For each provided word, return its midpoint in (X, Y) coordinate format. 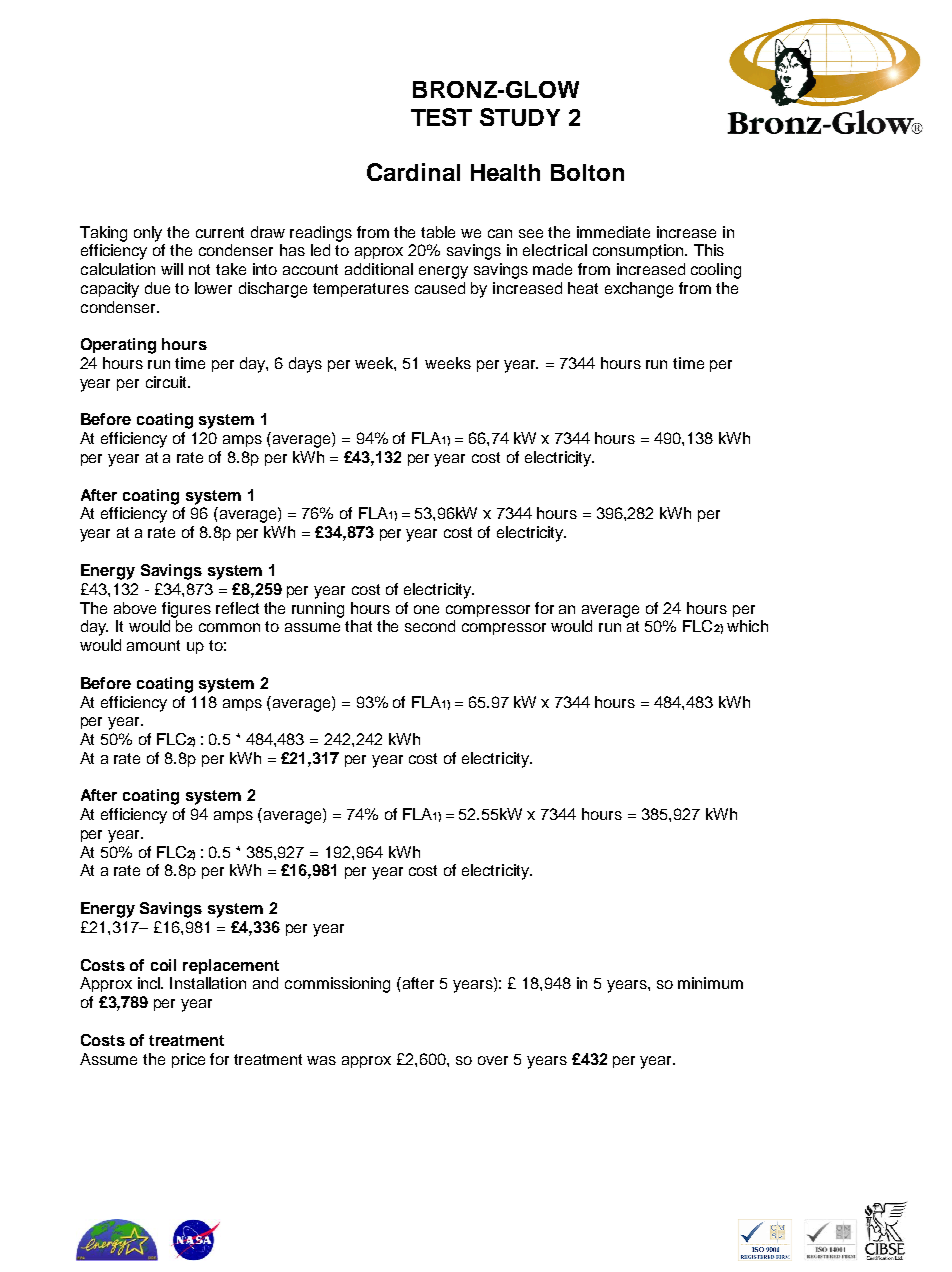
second (430, 626)
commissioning (337, 985)
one (426, 609)
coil (163, 965)
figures (186, 610)
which (747, 626)
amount (153, 645)
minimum (710, 983)
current (220, 232)
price (188, 1060)
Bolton (587, 172)
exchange (639, 290)
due (157, 288)
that (358, 626)
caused (440, 288)
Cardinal (413, 172)
